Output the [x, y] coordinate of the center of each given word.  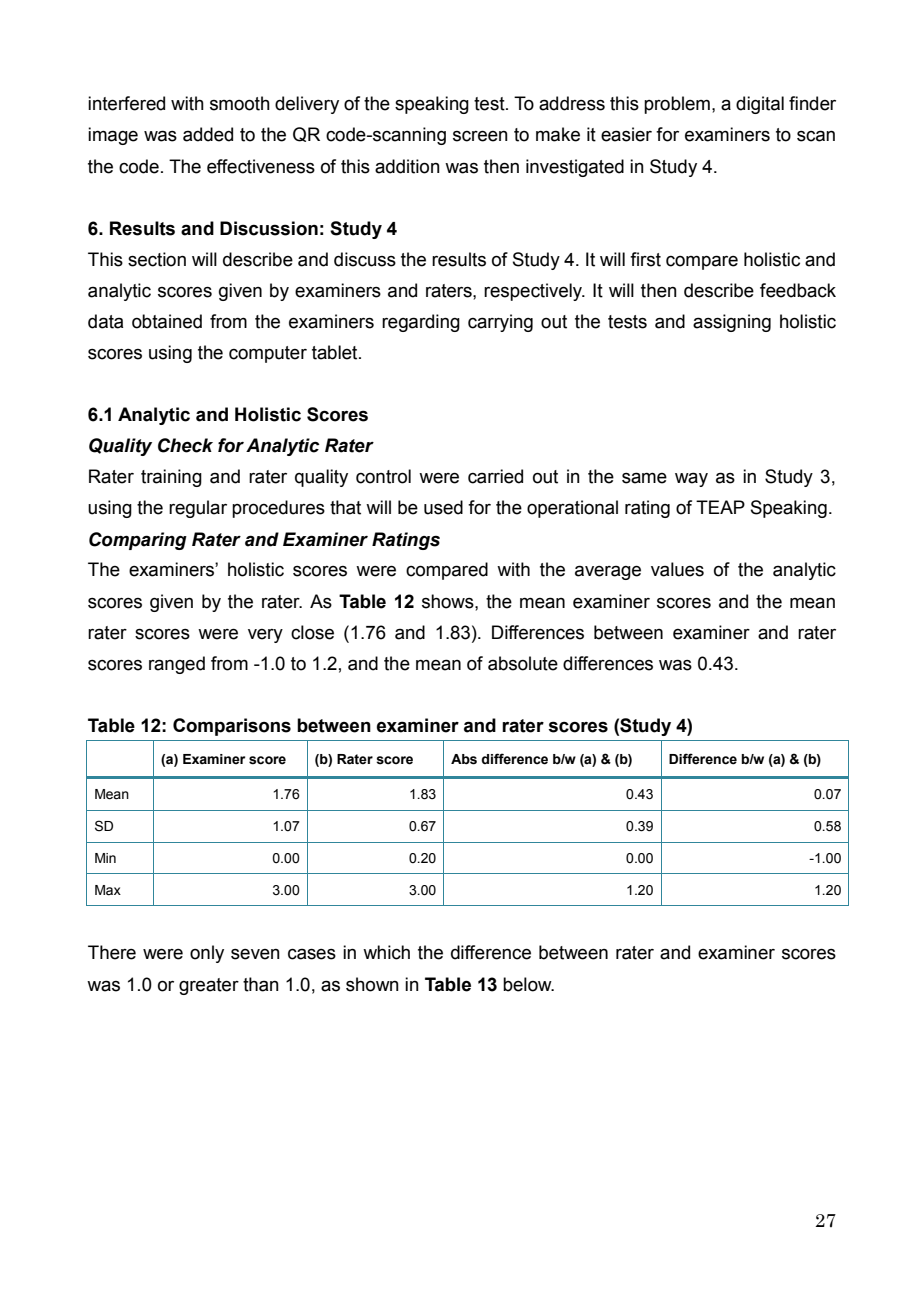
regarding [421, 323]
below [528, 984]
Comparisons [232, 727]
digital [760, 105]
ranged [177, 665]
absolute [523, 663]
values [677, 569]
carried [495, 476]
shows [449, 601]
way [691, 479]
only [207, 954]
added [208, 134]
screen [480, 136]
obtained [167, 321]
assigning [732, 323]
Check [185, 445]
